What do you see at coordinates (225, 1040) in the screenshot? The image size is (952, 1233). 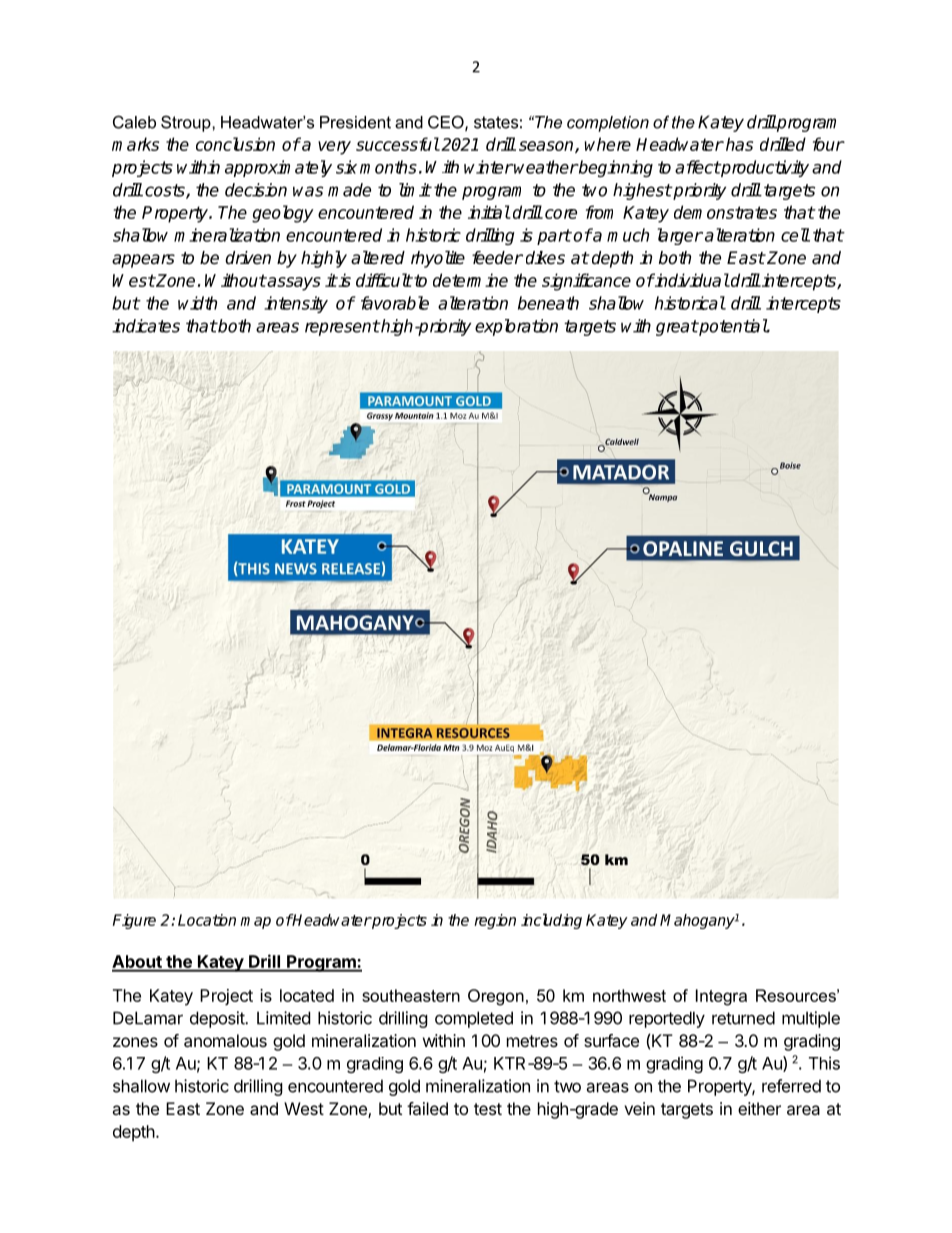 I see `anomalous` at bounding box center [225, 1040].
